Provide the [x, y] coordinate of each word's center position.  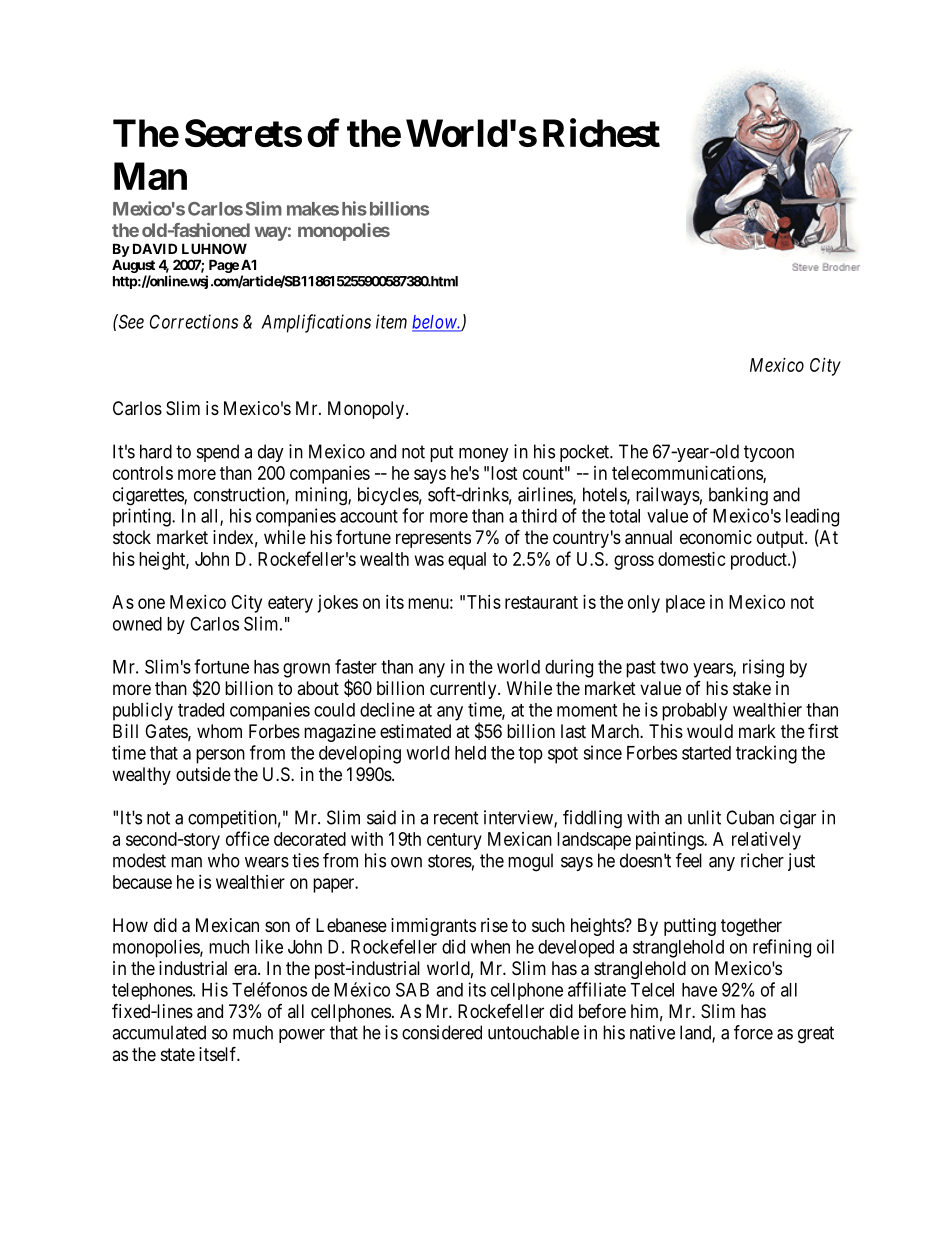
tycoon [769, 453]
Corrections [194, 321]
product [760, 561]
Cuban [750, 817]
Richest [601, 133]
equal [467, 561]
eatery [290, 604]
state [178, 1054]
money [484, 455]
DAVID [155, 248]
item [391, 321]
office [247, 838]
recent [456, 818]
